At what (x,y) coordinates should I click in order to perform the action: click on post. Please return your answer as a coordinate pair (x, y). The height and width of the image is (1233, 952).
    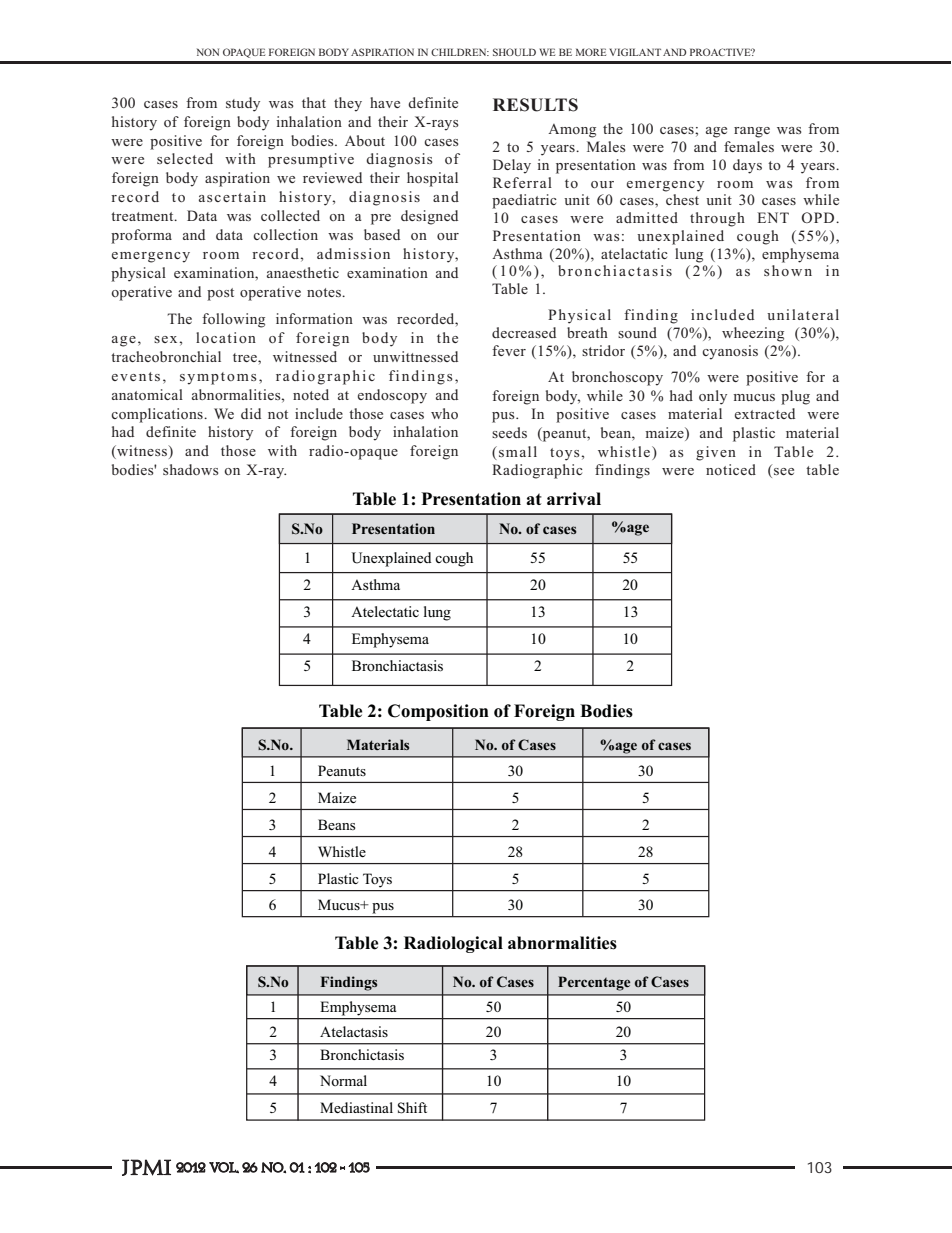
    Looking at the image, I should click on (220, 294).
